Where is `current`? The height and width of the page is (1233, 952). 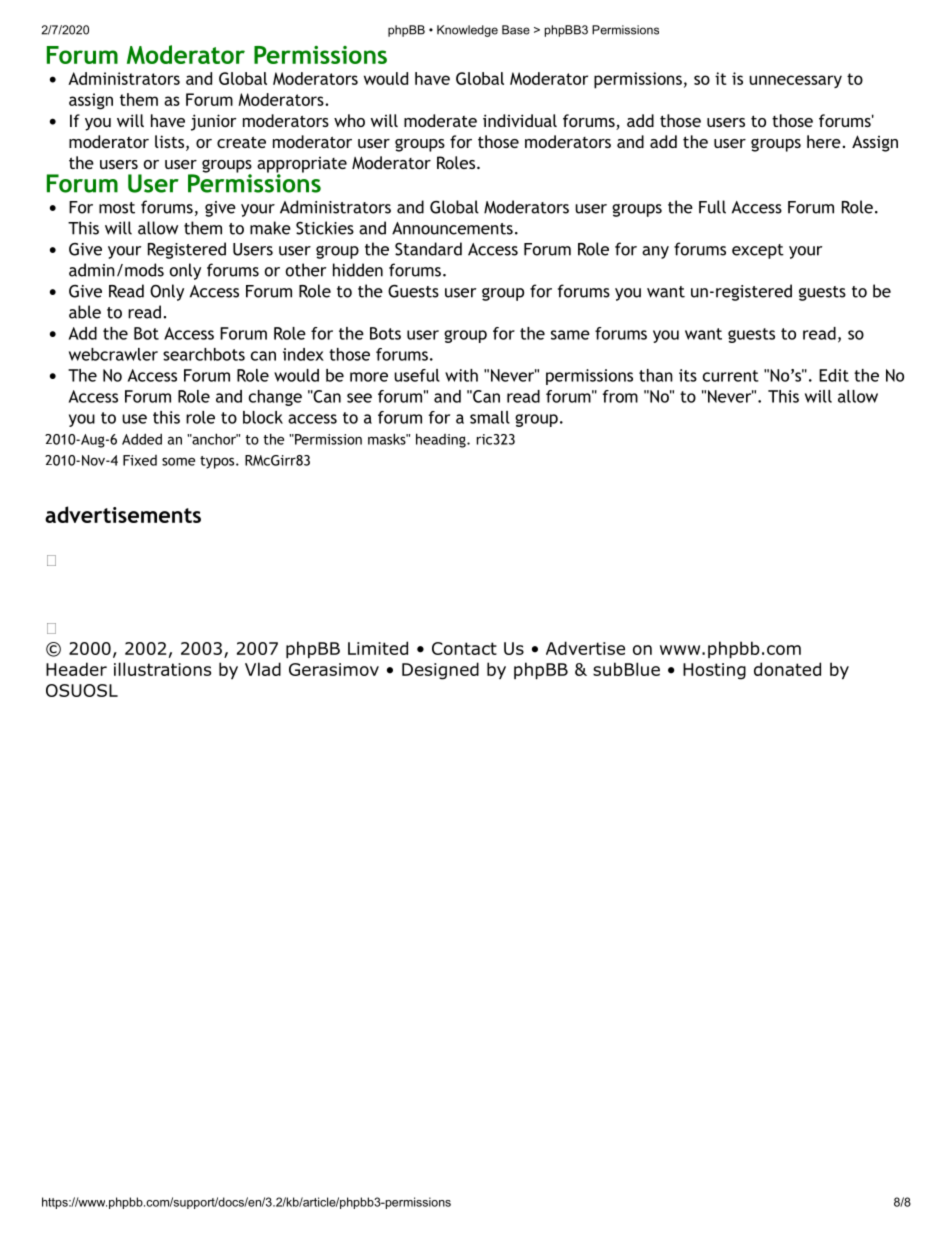
current is located at coordinates (731, 376).
